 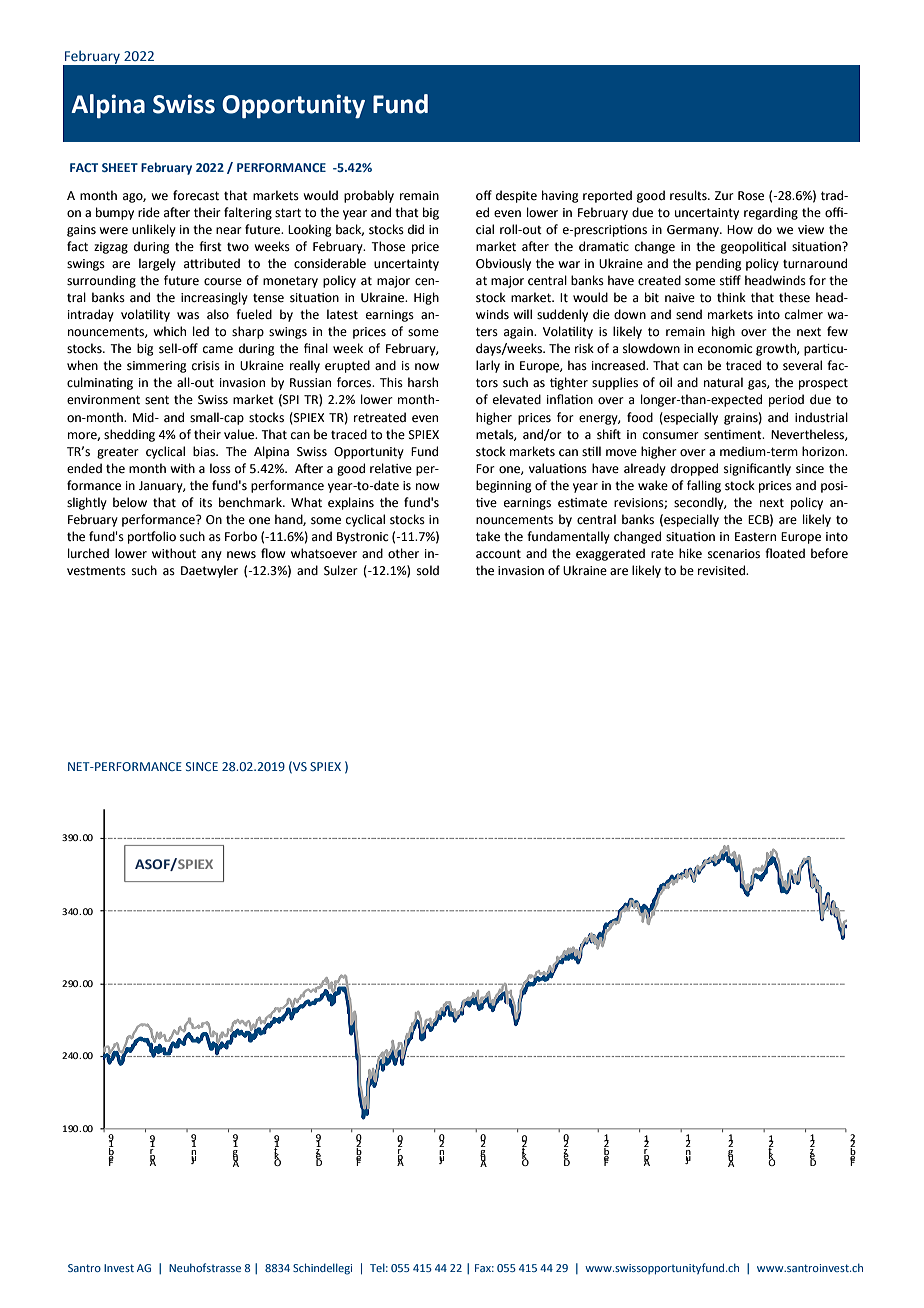 I want to click on harsh, so click(x=423, y=382).
